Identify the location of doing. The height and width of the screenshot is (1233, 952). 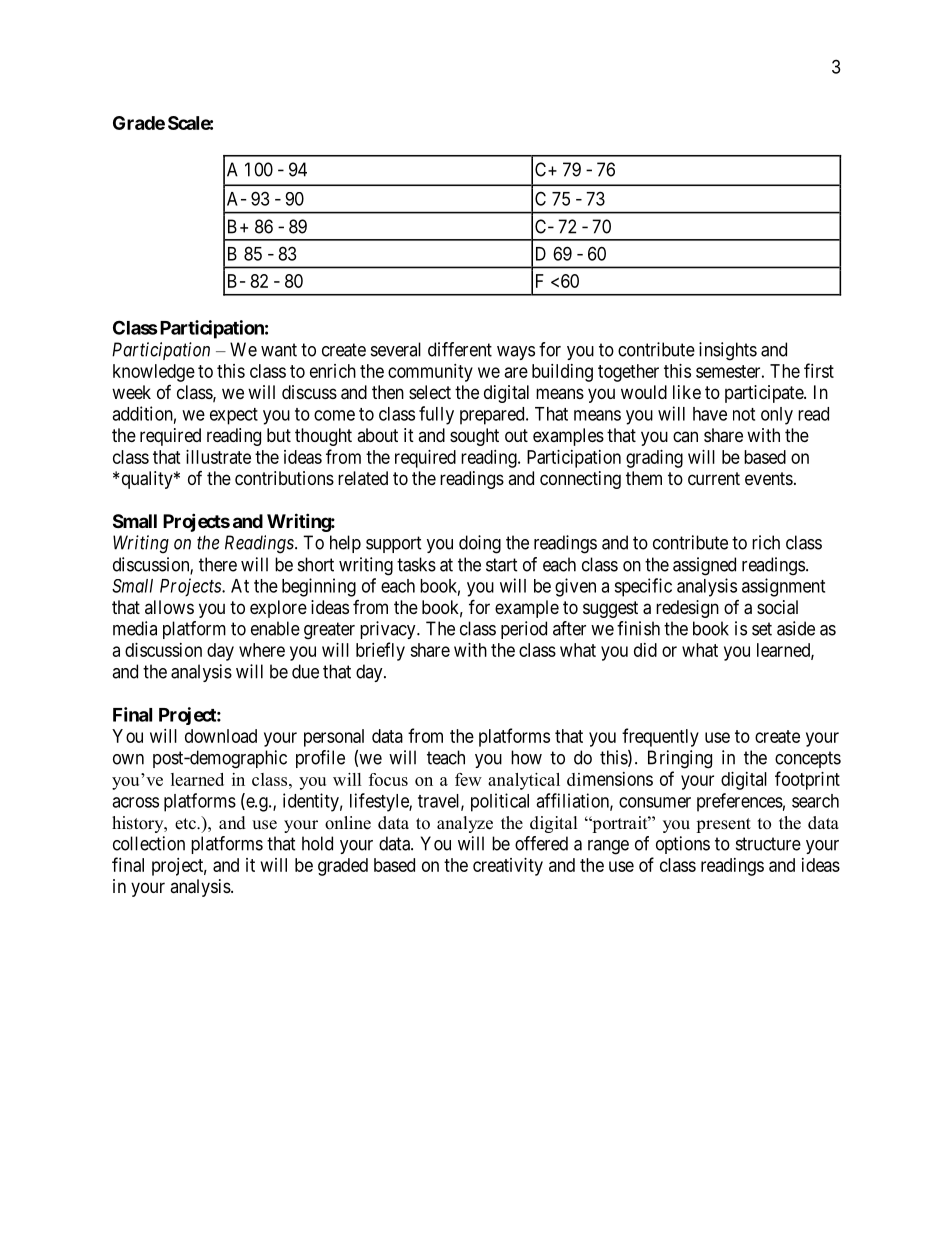
(480, 544).
